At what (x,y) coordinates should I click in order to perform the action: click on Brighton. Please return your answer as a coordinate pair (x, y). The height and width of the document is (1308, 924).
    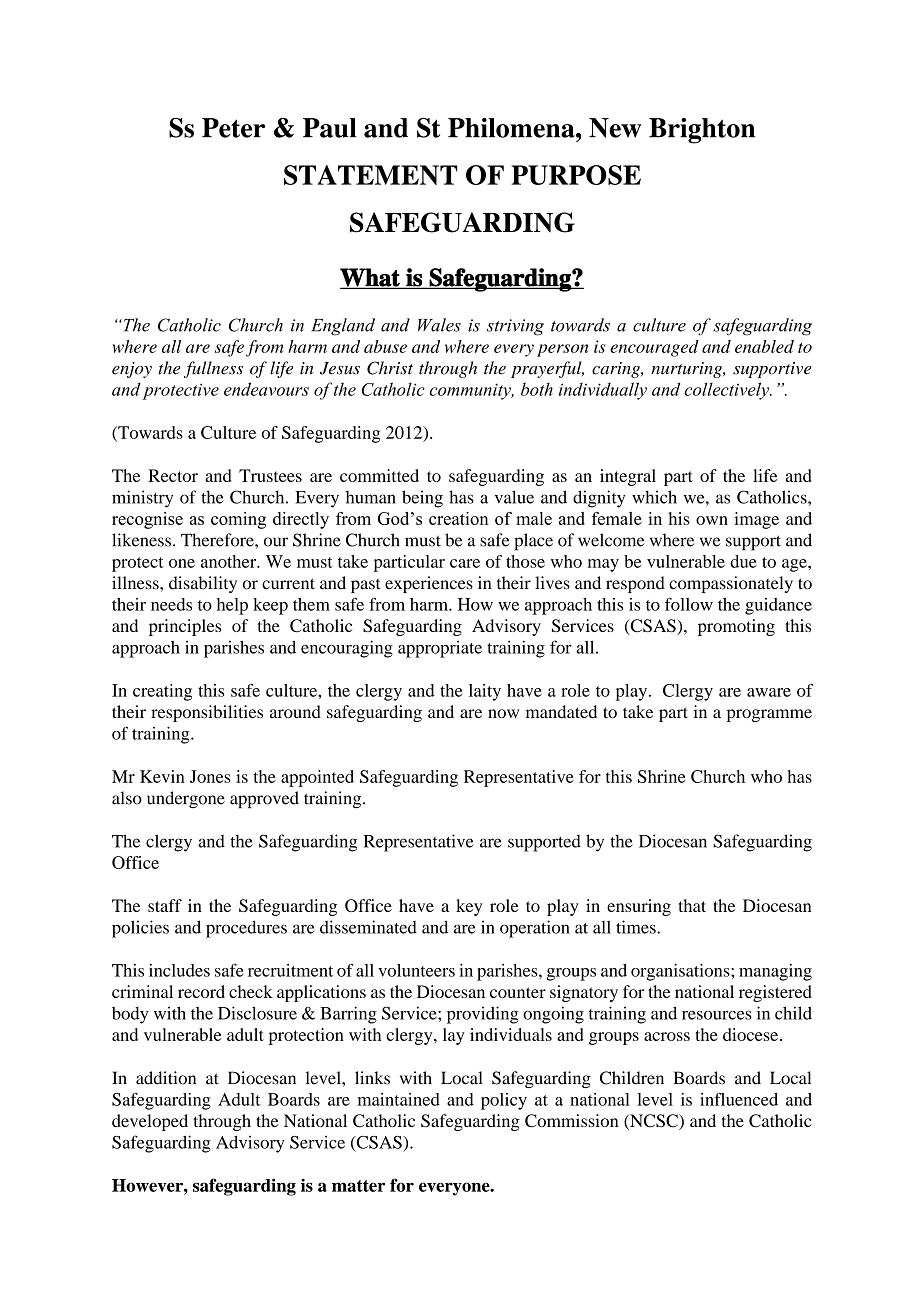
    Looking at the image, I should click on (702, 131).
